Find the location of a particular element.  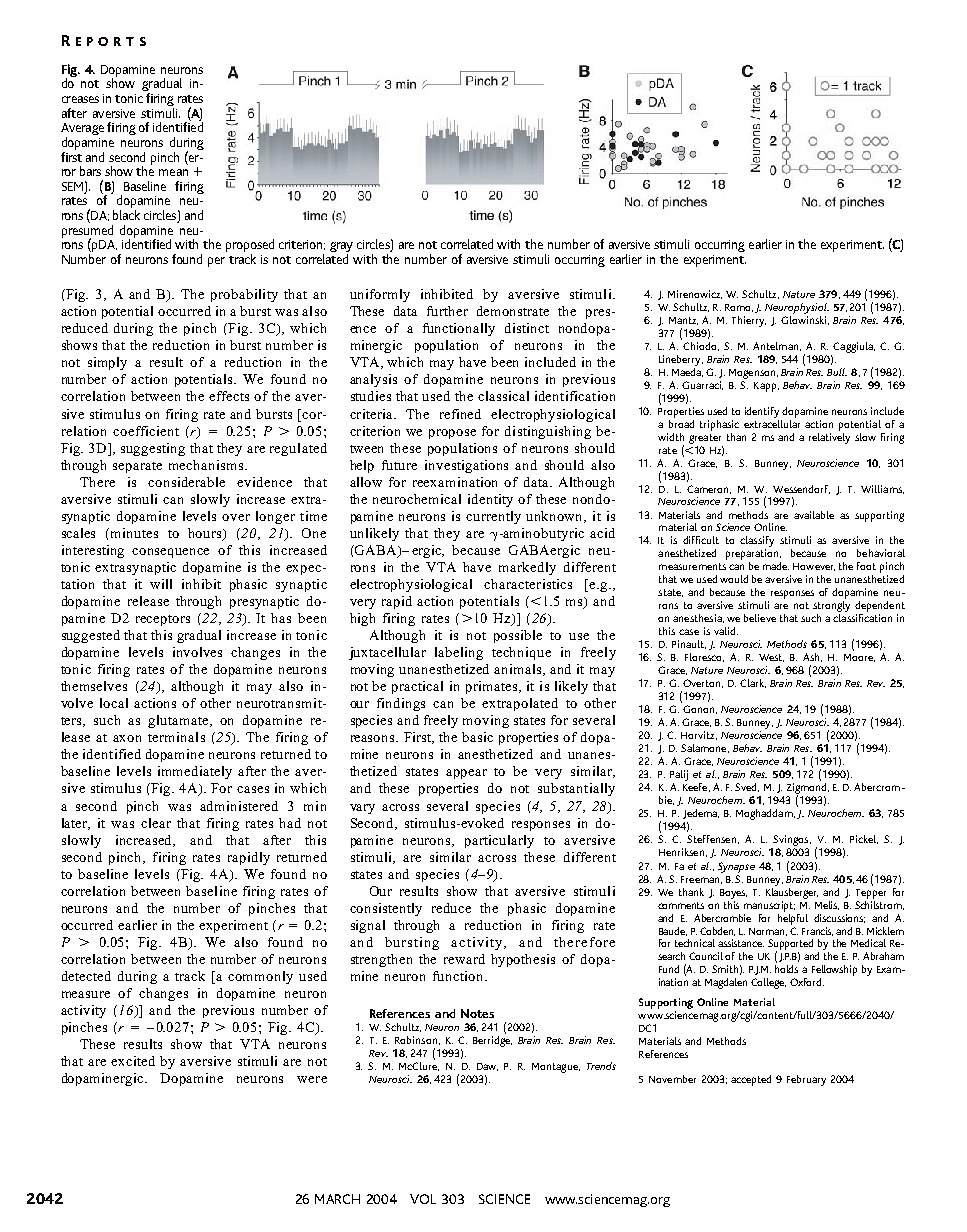

Norman is located at coordinates (768, 932).
